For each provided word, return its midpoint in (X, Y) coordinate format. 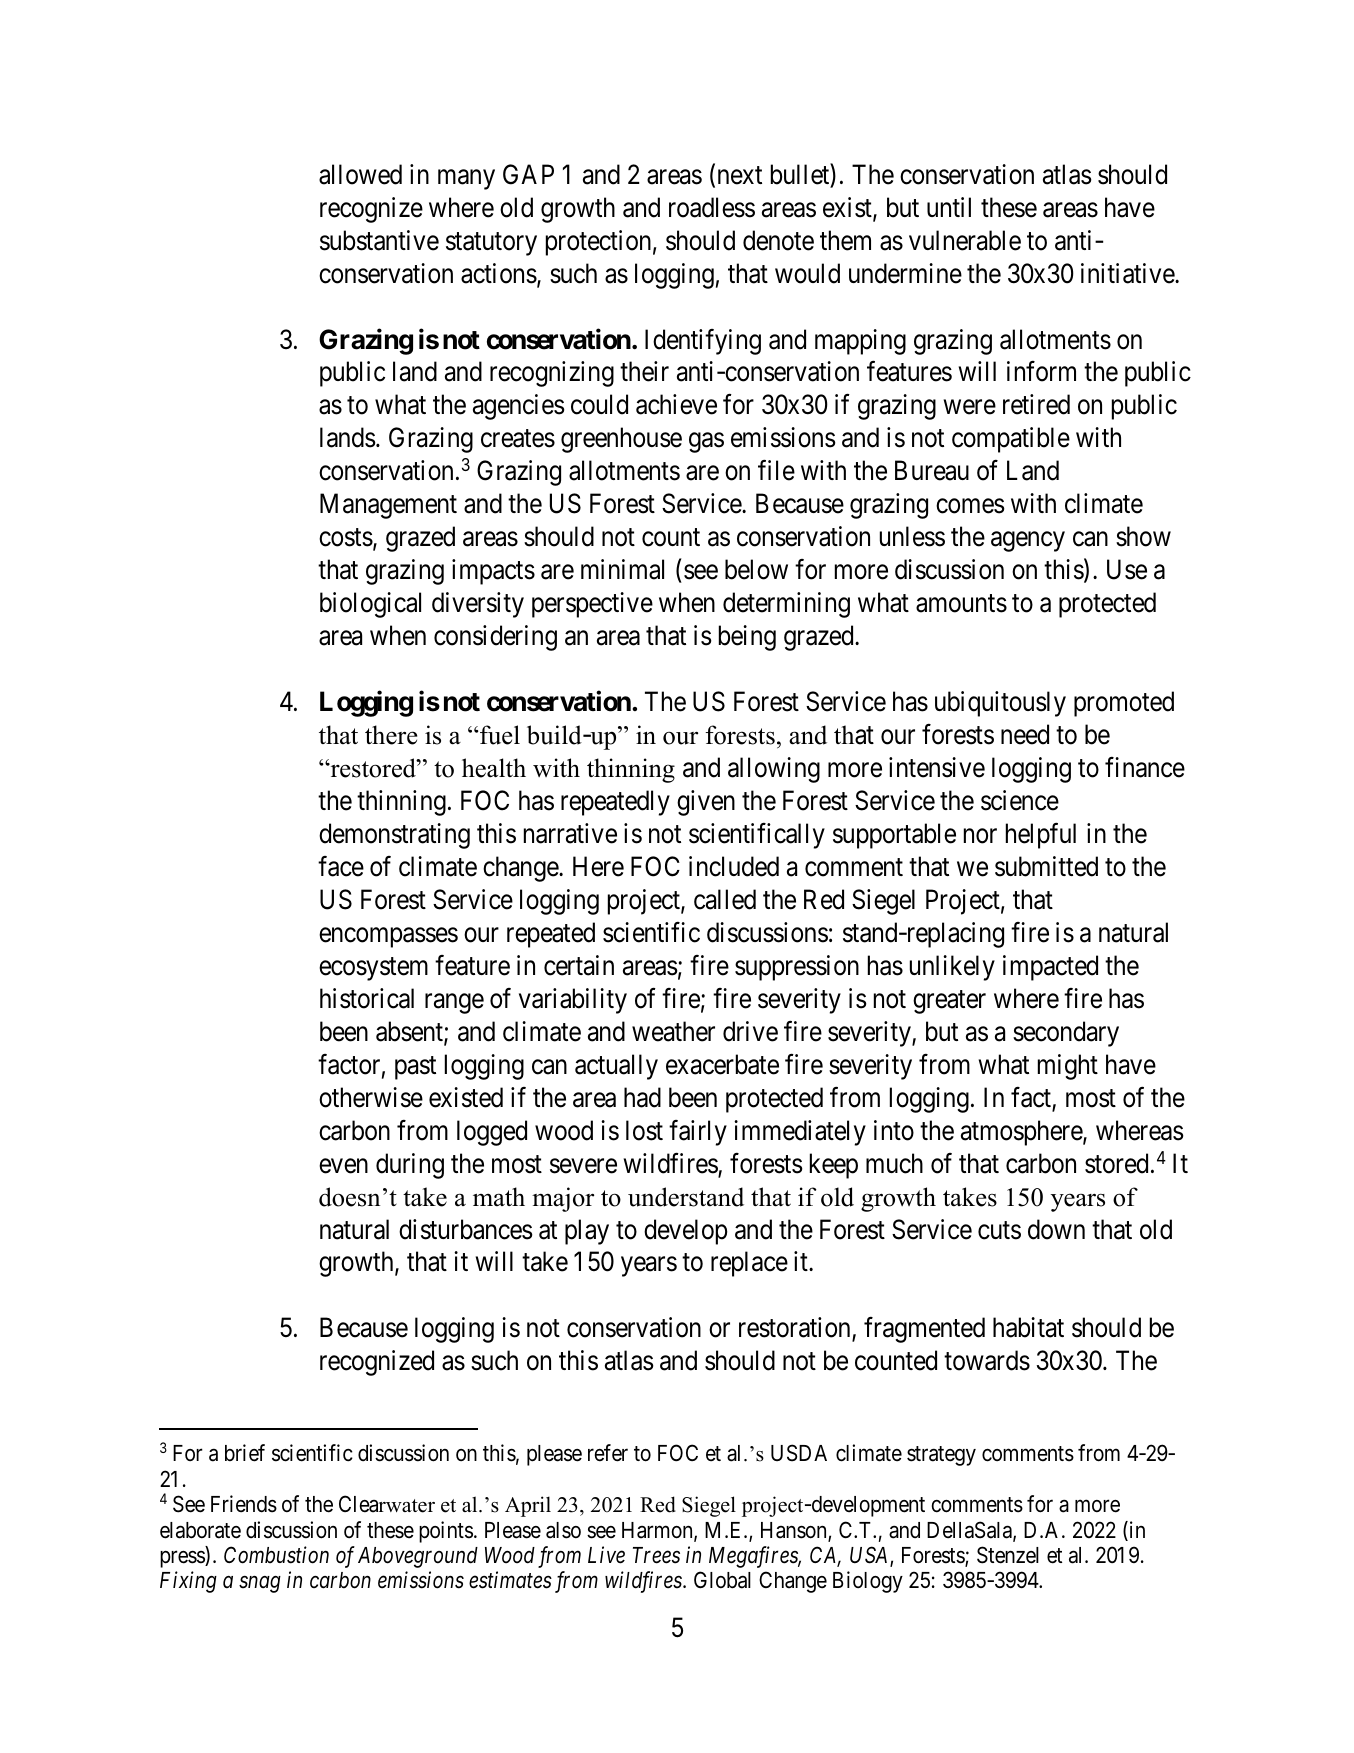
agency (1028, 542)
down (1056, 1229)
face (341, 866)
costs (346, 538)
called (725, 899)
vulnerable (965, 240)
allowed (360, 174)
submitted (1046, 866)
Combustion (276, 1555)
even (343, 1166)
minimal (622, 569)
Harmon (658, 1531)
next (740, 175)
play (587, 1232)
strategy (941, 1456)
